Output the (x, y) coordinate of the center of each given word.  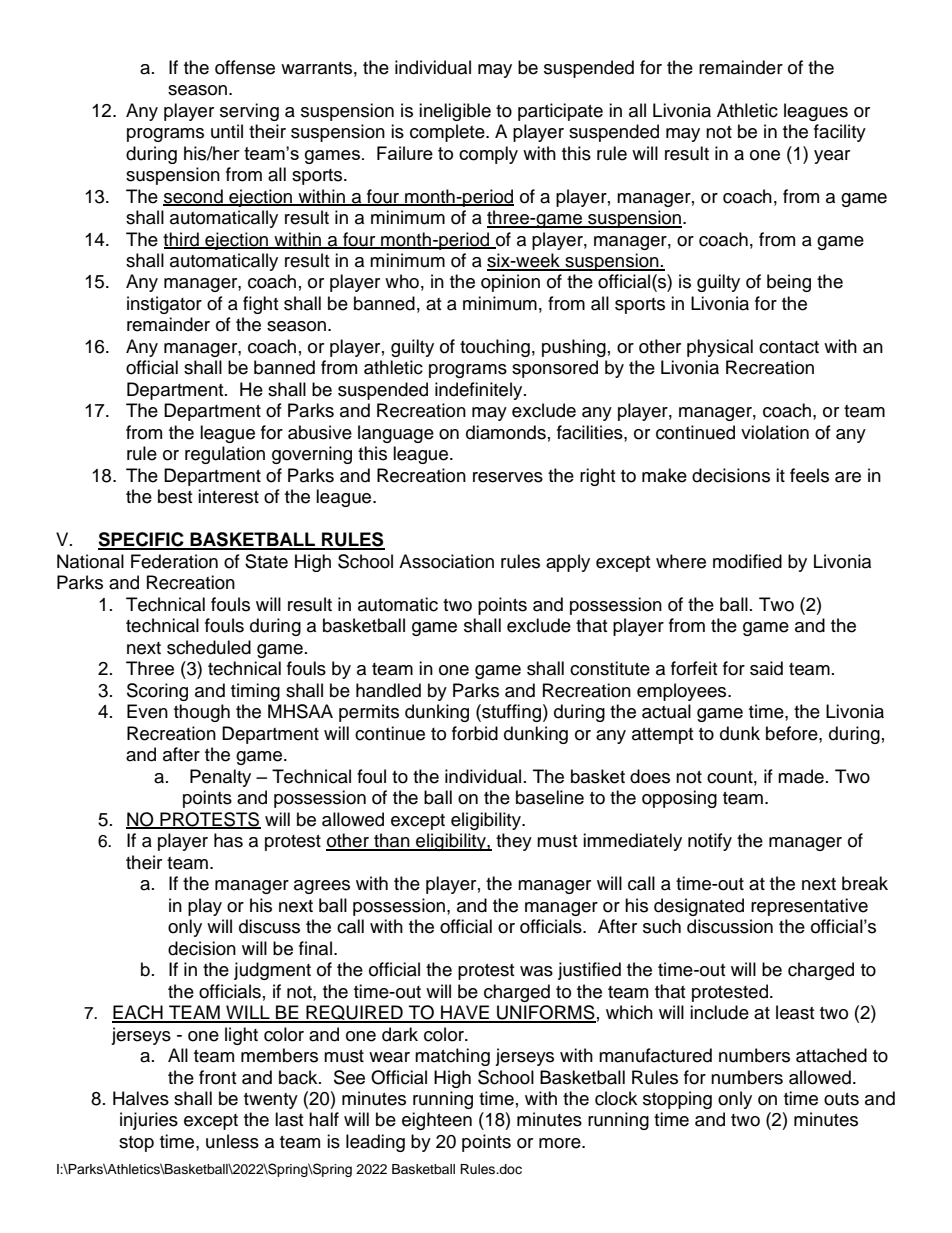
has (228, 840)
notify (710, 842)
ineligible (455, 112)
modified (747, 561)
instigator (164, 305)
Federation (174, 561)
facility (840, 133)
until (227, 131)
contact (789, 347)
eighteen (437, 1121)
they (514, 842)
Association (446, 561)
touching (495, 348)
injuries (149, 1121)
